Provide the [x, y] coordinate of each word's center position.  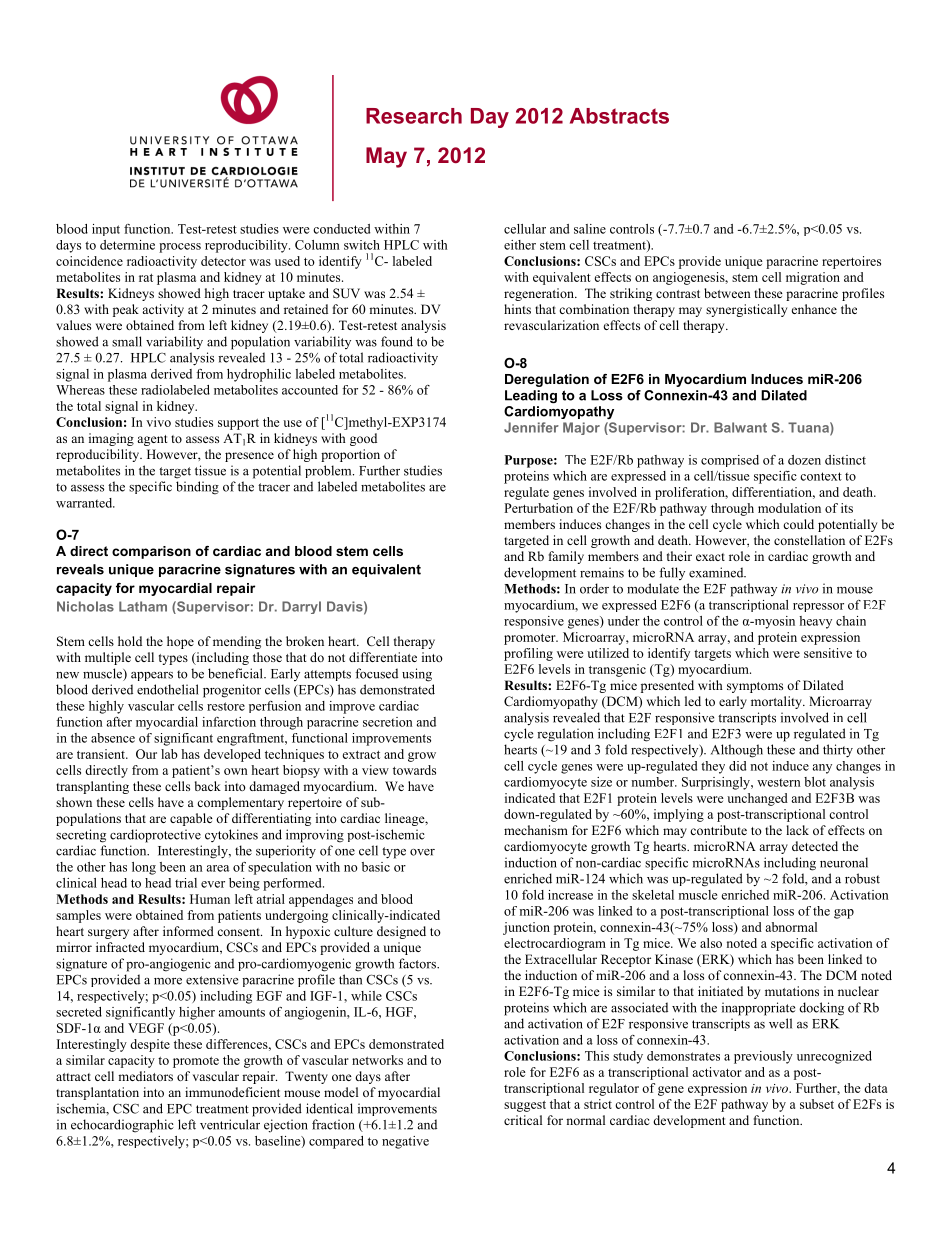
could [798, 524]
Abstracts [619, 116]
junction [526, 928]
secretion [388, 722]
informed [188, 931]
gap [844, 914]
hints [517, 309]
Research [414, 116]
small [127, 341]
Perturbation [538, 508]
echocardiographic [122, 1126]
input [106, 230]
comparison [151, 552]
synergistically [746, 310]
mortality [777, 702]
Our [146, 754]
